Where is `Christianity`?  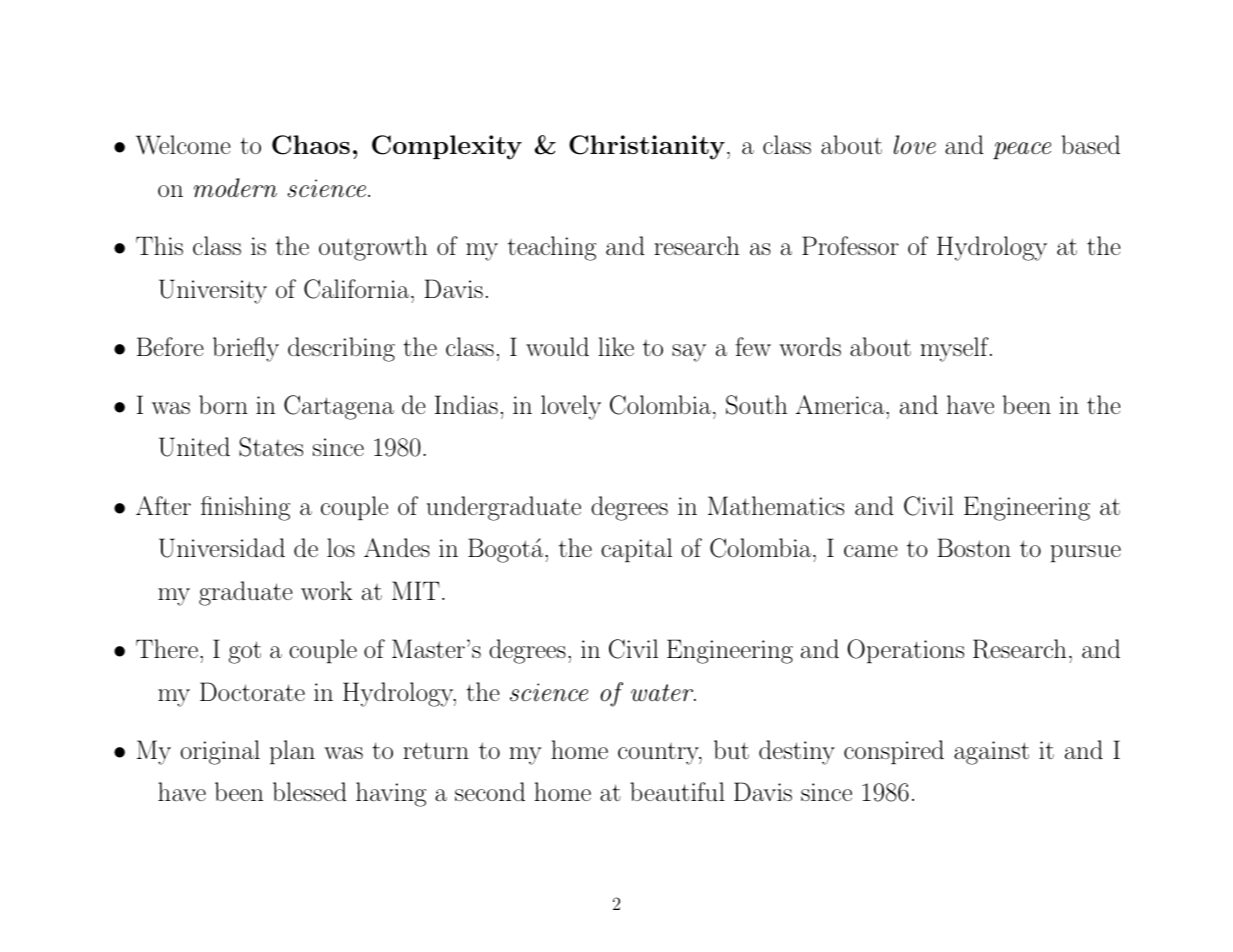
Christianity is located at coordinates (647, 147).
